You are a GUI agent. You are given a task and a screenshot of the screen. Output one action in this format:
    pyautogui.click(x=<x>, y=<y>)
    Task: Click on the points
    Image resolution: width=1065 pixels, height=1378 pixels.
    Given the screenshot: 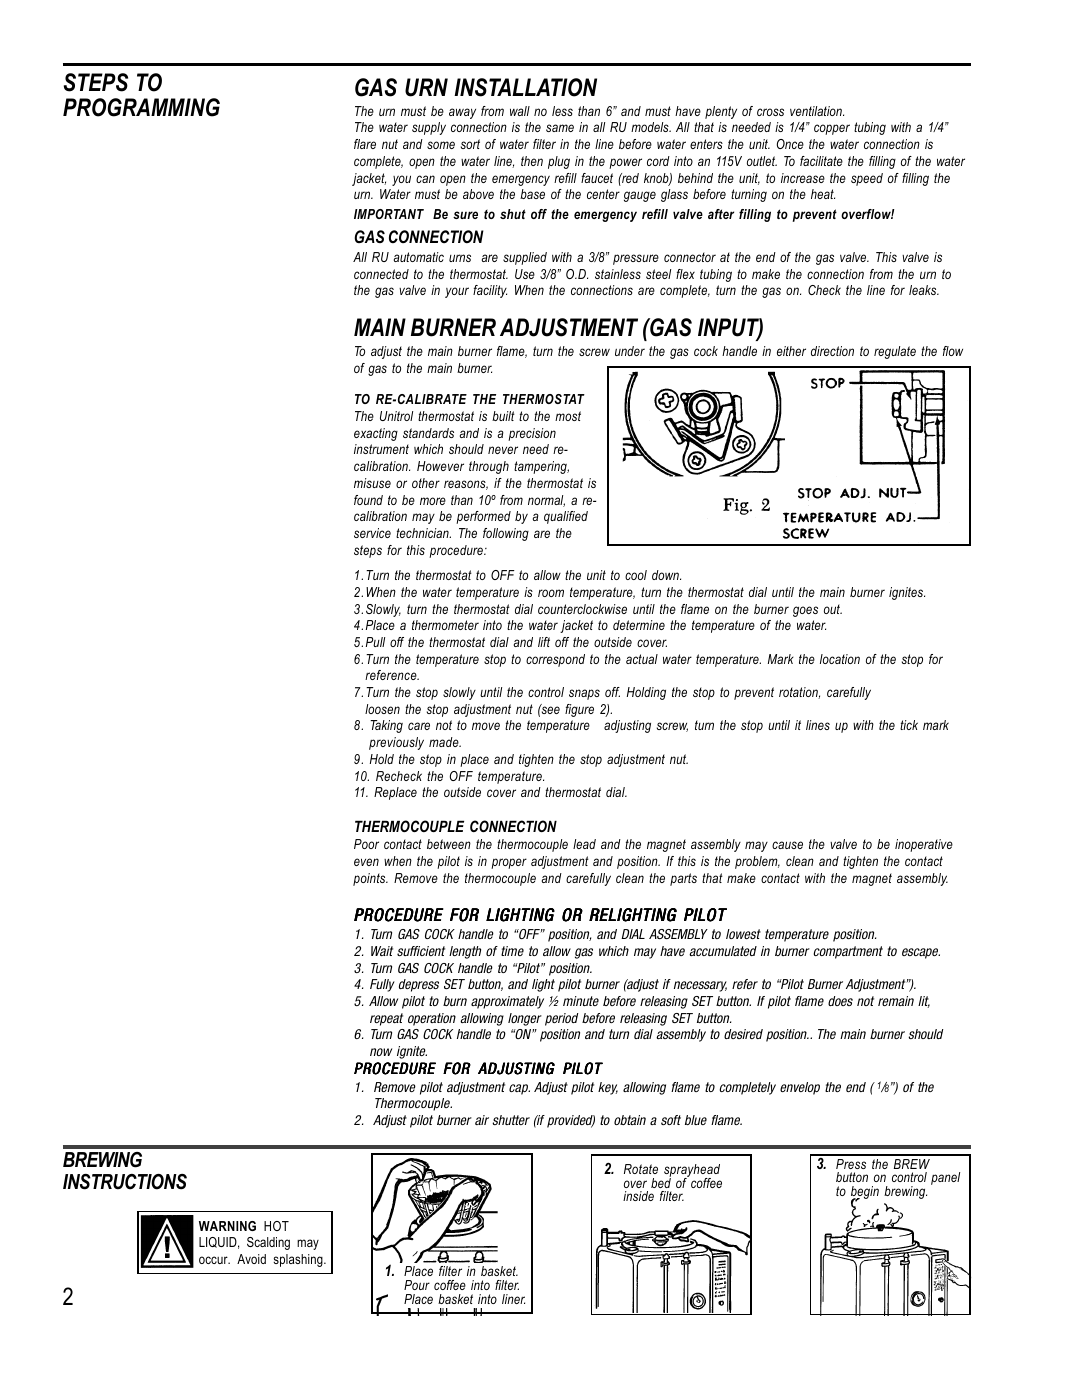 What is the action you would take?
    pyautogui.click(x=370, y=879)
